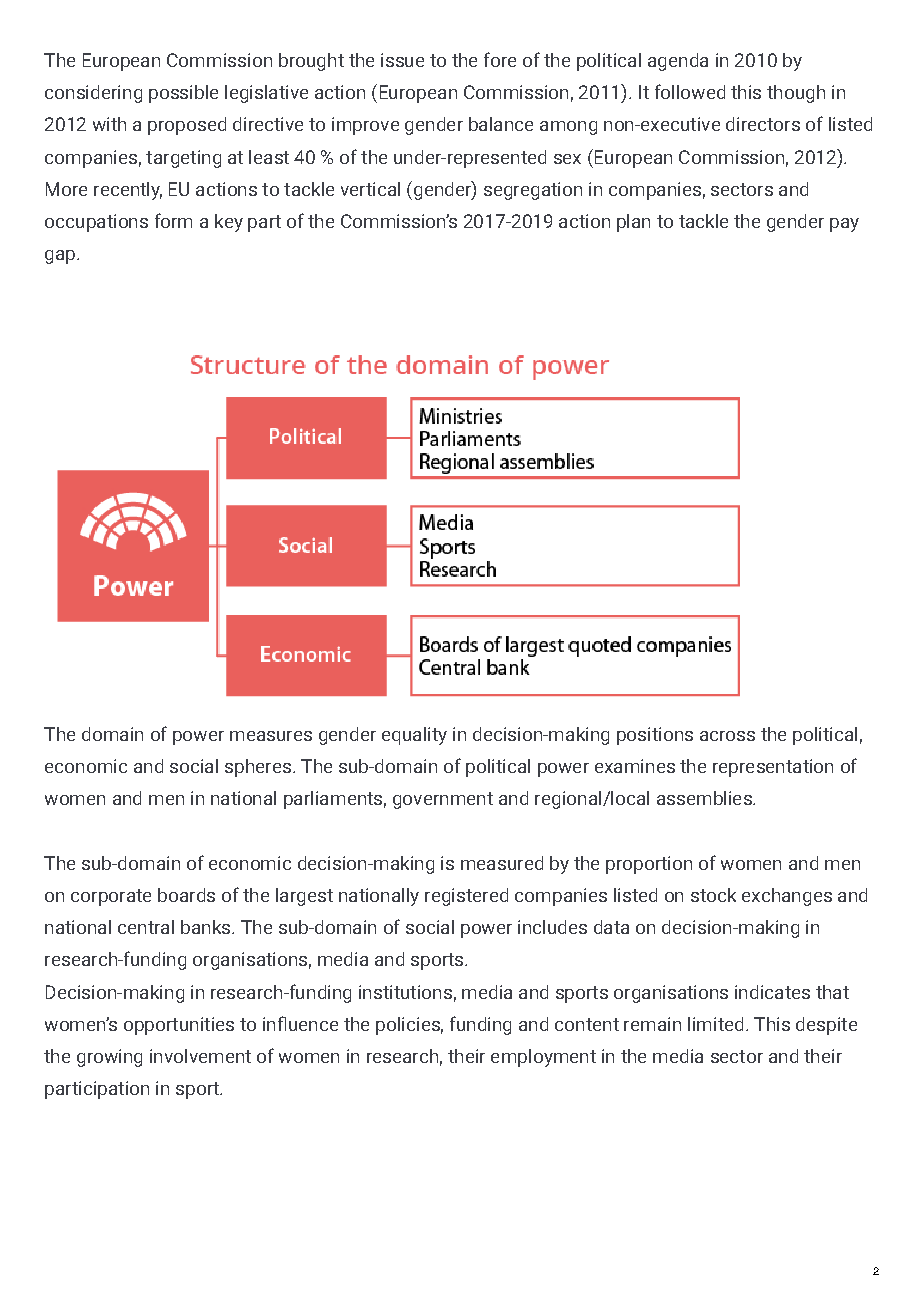 The image size is (924, 1308). I want to click on measures, so click(271, 736).
